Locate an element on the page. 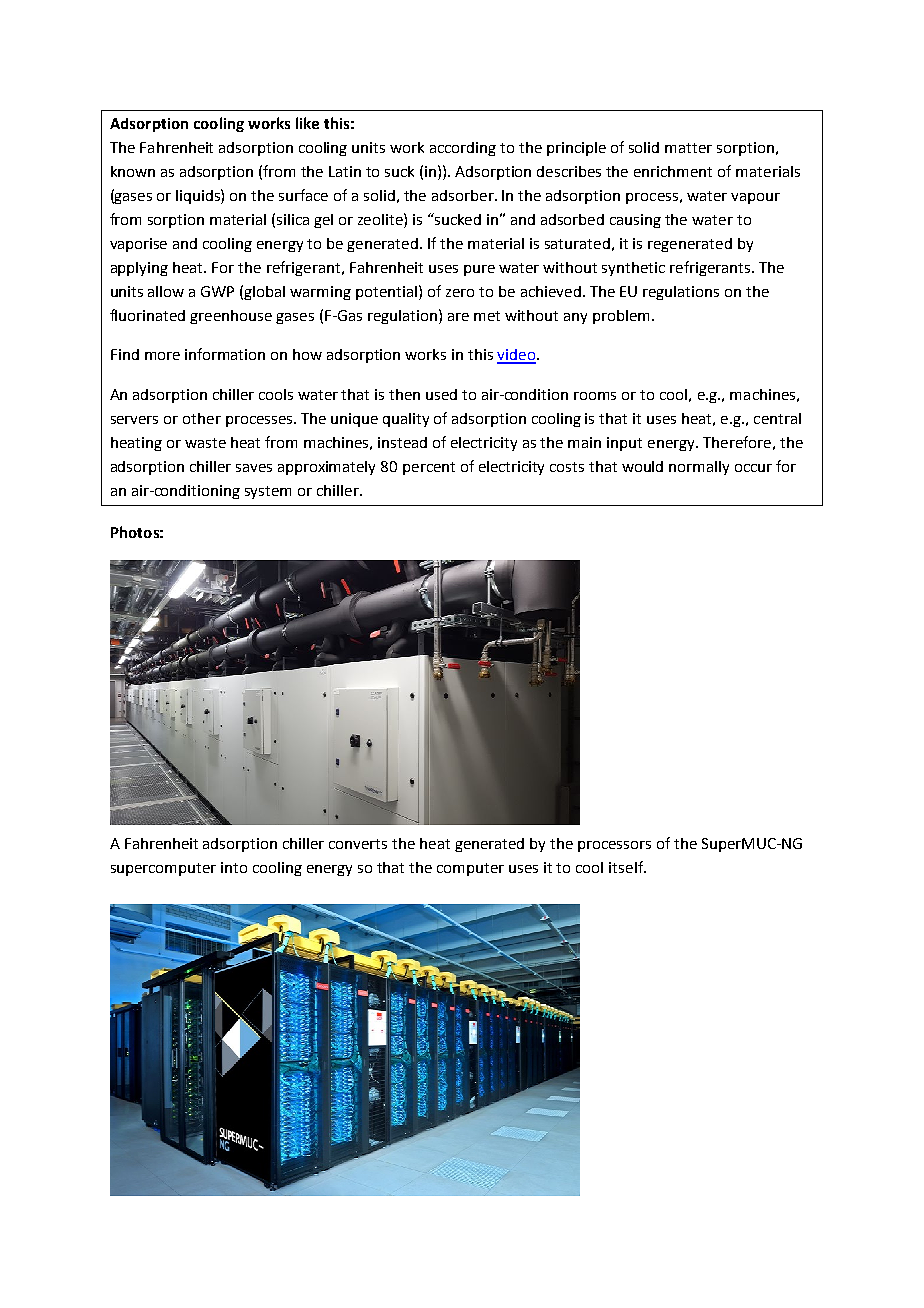  matter is located at coordinates (688, 148).
